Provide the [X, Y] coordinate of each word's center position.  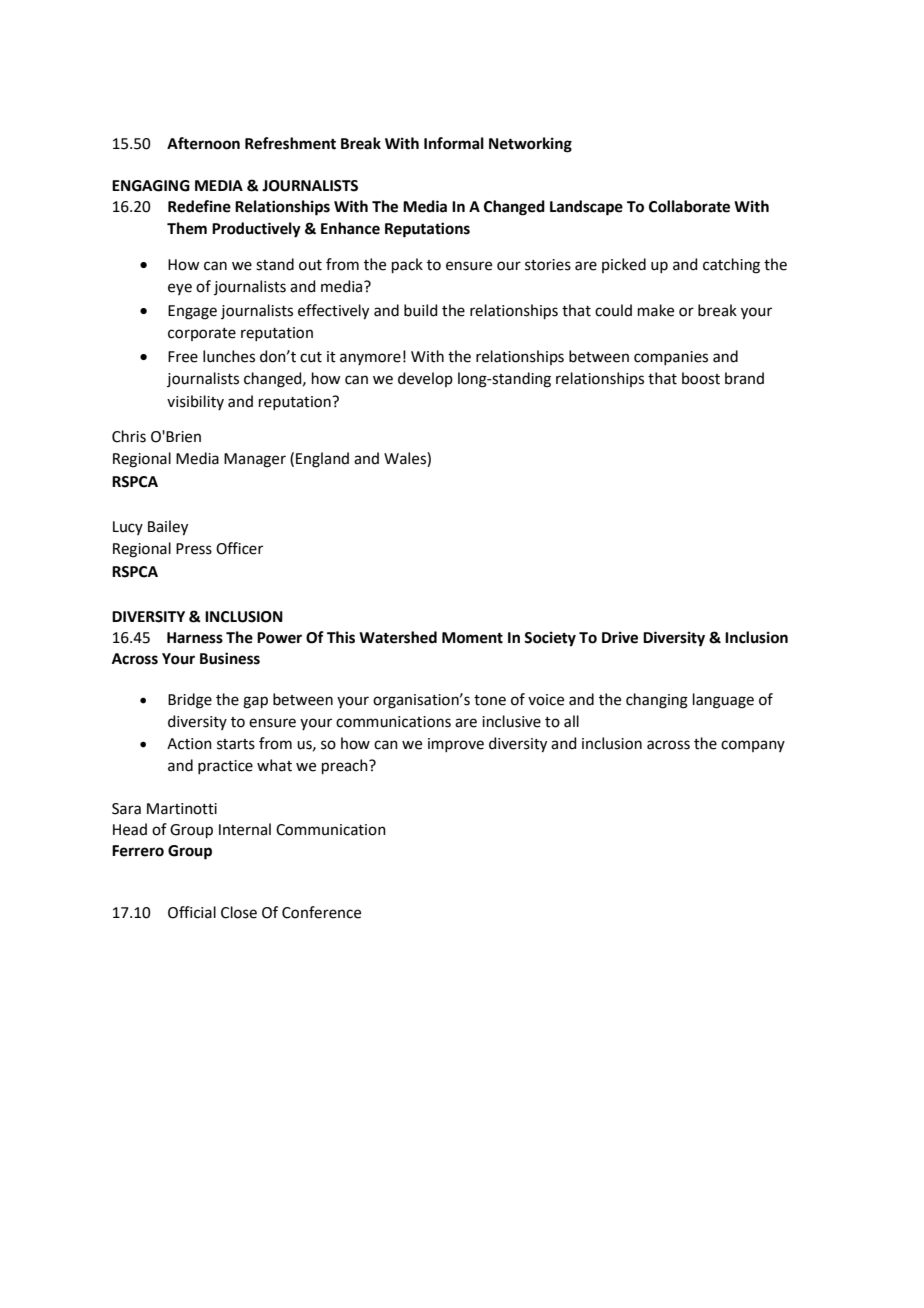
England [322, 460]
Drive [620, 637]
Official [192, 912]
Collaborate [689, 206]
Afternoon [203, 143]
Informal [454, 143]
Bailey [168, 528]
